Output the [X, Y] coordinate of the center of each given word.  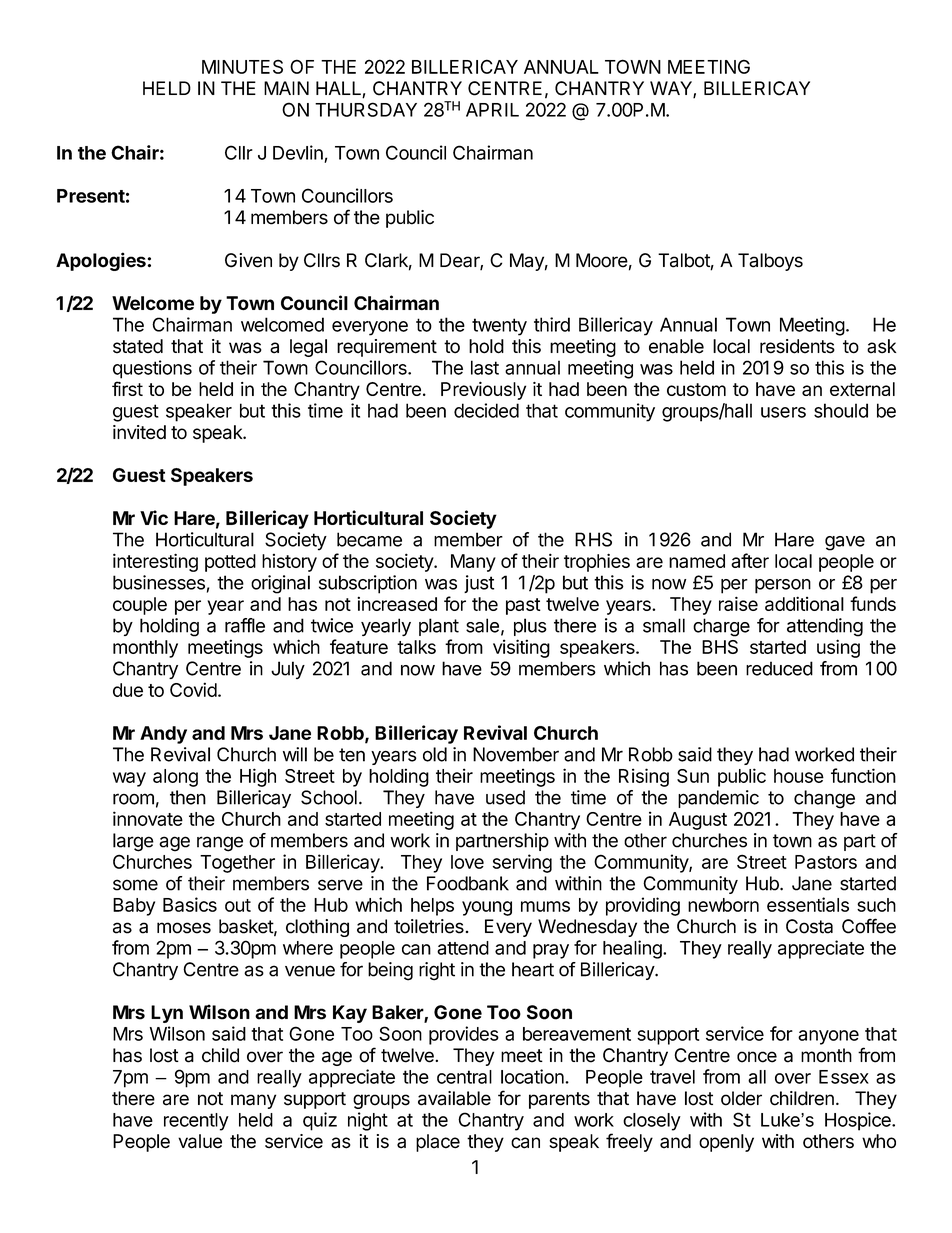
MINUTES [242, 66]
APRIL [492, 110]
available [454, 1098]
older [741, 1098]
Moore [602, 260]
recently [196, 1122]
